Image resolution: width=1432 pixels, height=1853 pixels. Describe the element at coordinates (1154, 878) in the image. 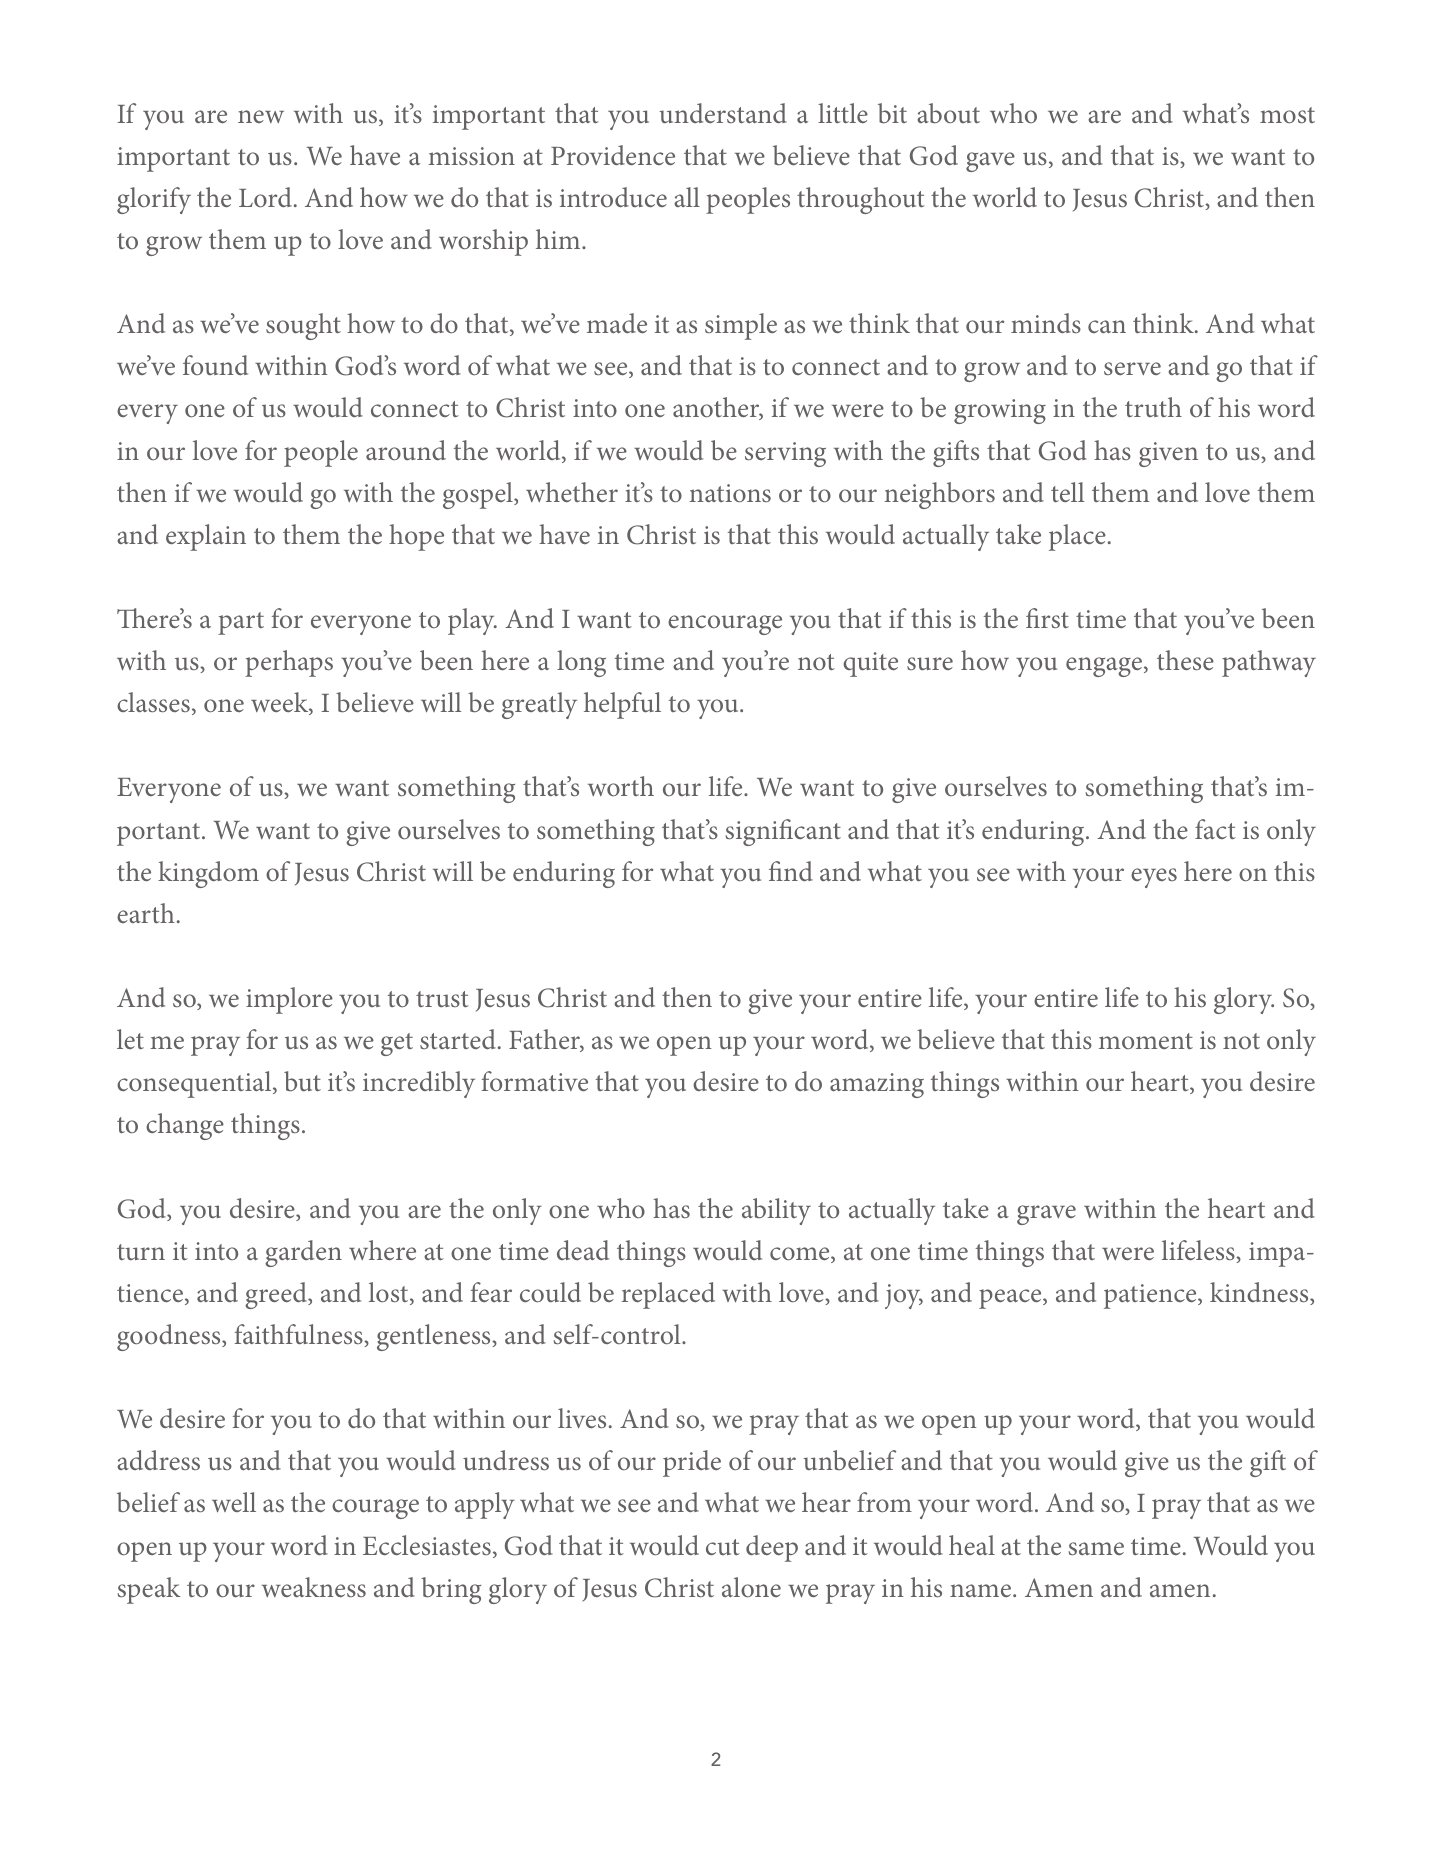

I see `eyes` at that location.
